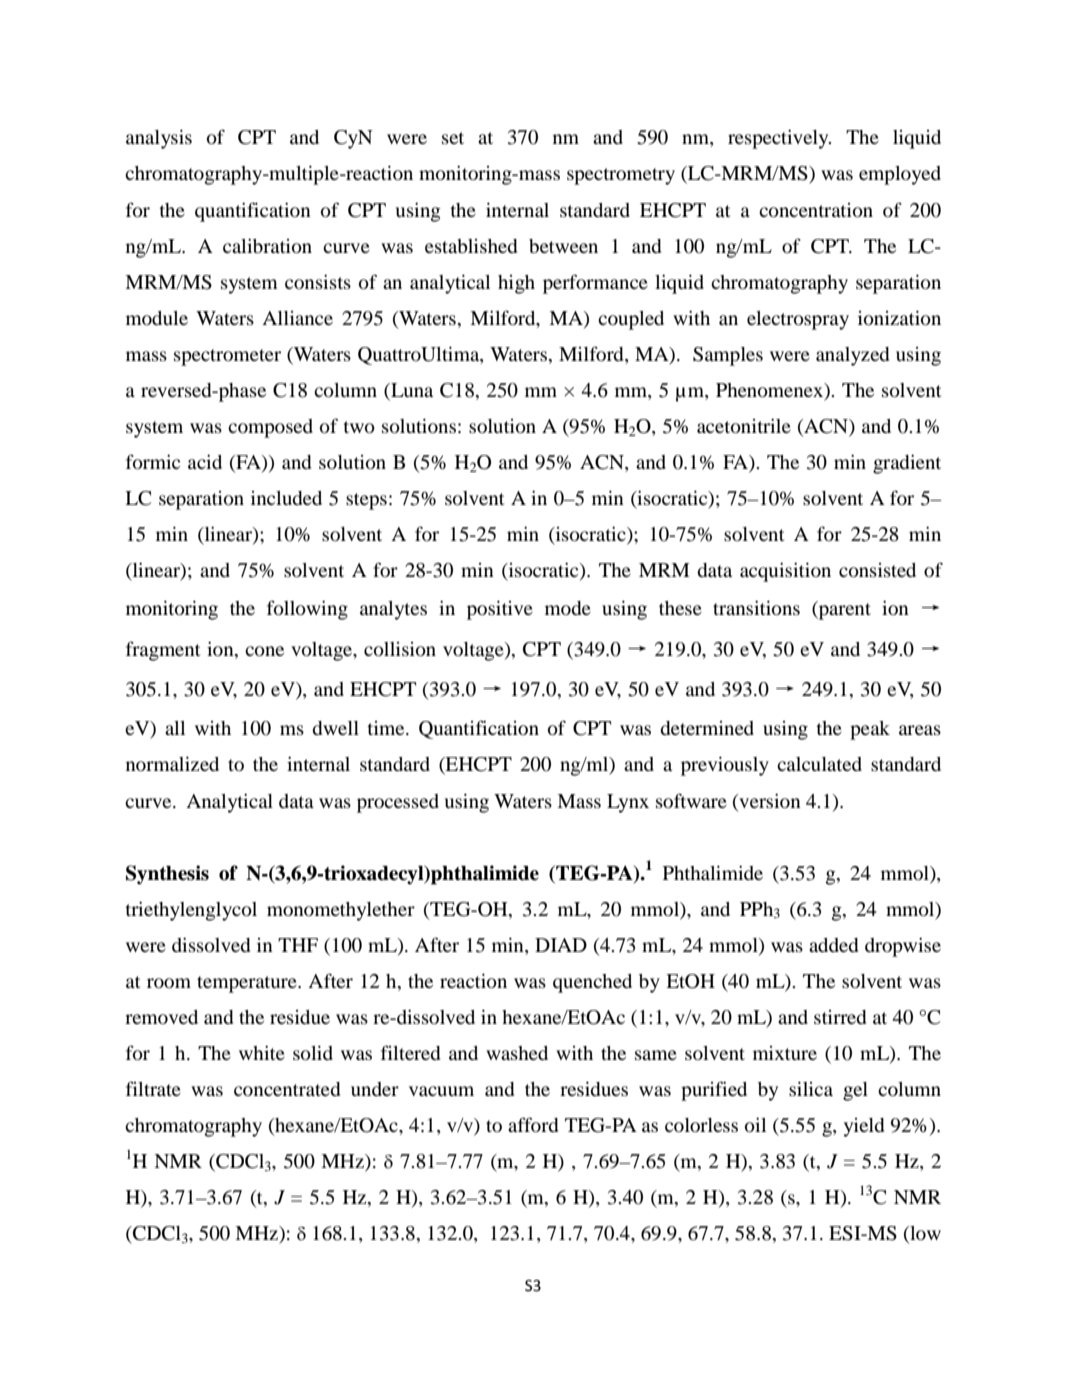  What do you see at coordinates (811, 1088) in the document?
I see `silica` at bounding box center [811, 1088].
